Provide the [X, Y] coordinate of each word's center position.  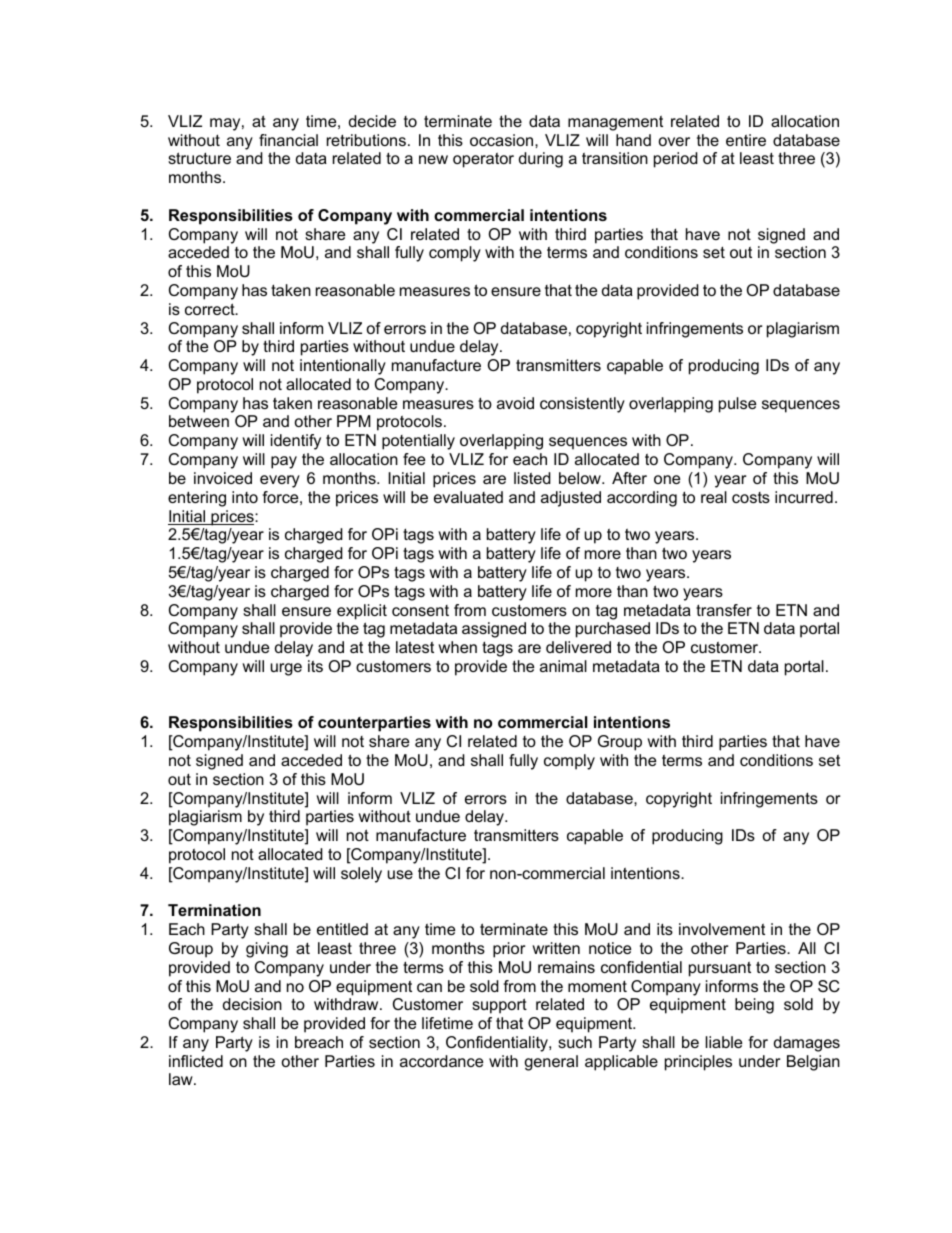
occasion [503, 140]
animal [563, 666]
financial [288, 140]
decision [252, 1004]
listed [532, 478]
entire [746, 140]
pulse [737, 405]
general [551, 1063]
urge [286, 669]
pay [284, 462]
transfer [724, 610]
